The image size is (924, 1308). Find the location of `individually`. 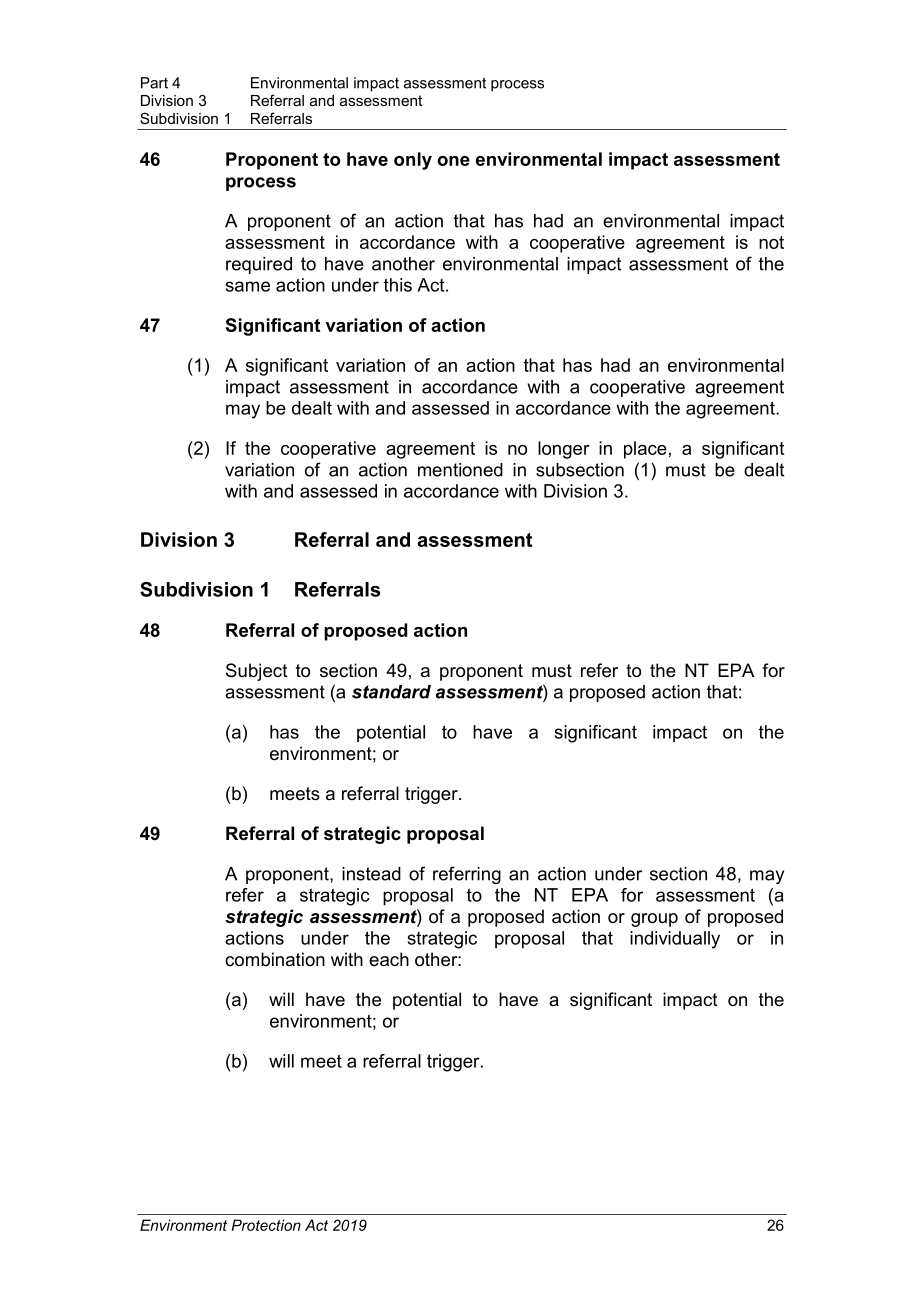

individually is located at coordinates (675, 940).
